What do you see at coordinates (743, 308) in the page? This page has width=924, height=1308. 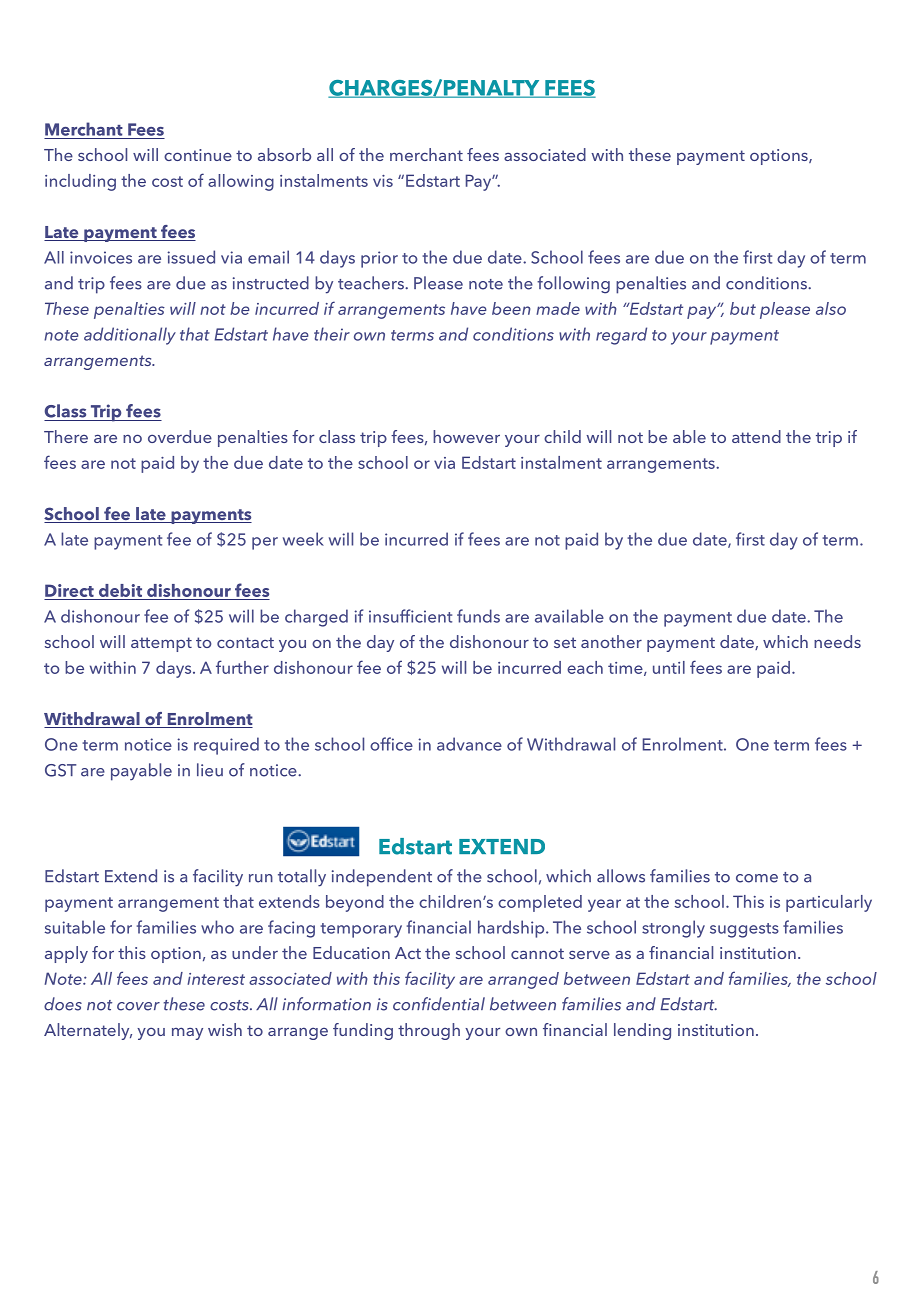 I see `but` at bounding box center [743, 308].
